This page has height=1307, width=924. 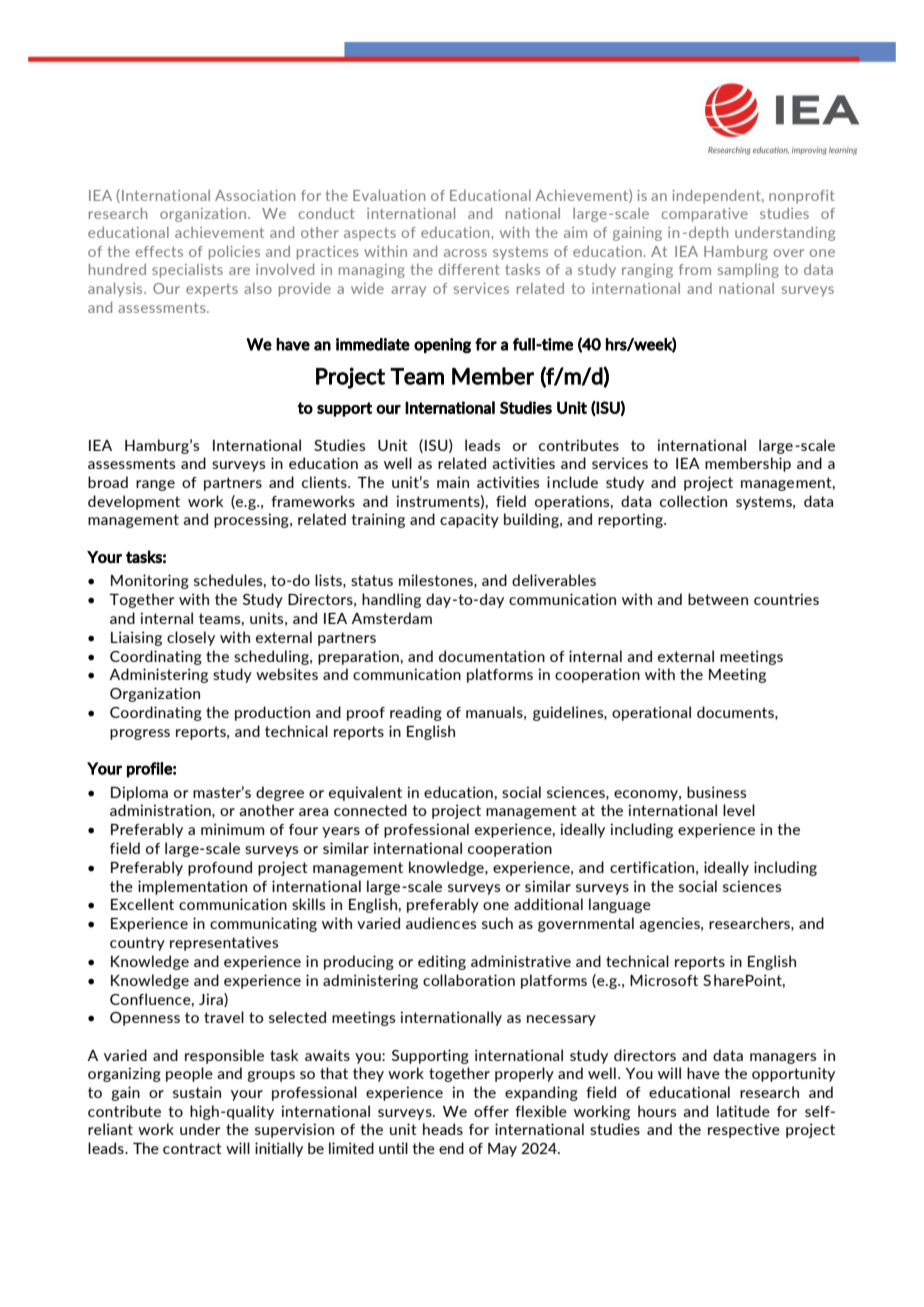 What do you see at coordinates (159, 251) in the page?
I see `effects` at bounding box center [159, 251].
